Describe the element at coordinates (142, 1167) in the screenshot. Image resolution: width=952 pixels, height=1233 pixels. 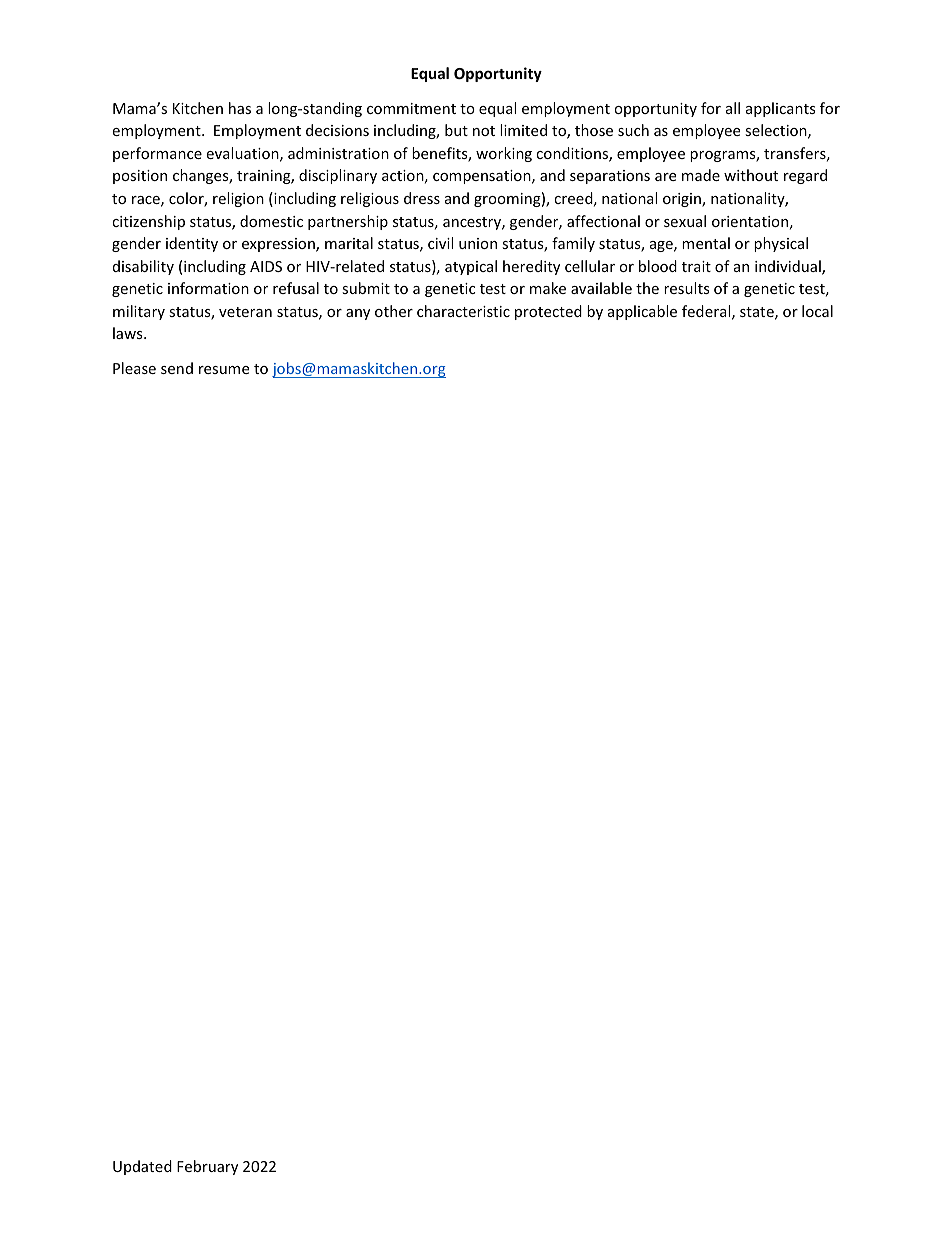
I see `Updated` at that location.
